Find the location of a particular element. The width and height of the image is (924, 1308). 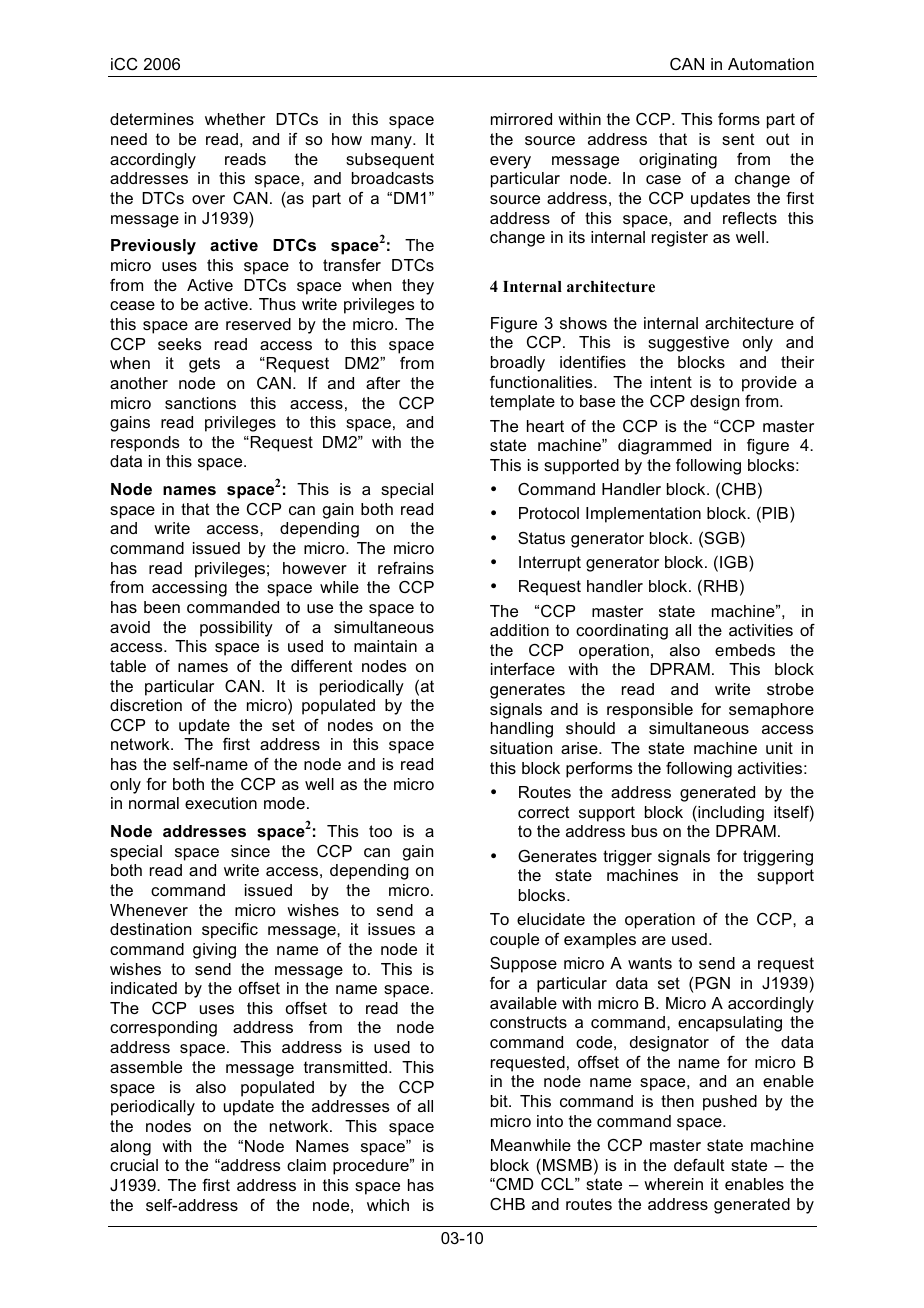

execution is located at coordinates (221, 803).
